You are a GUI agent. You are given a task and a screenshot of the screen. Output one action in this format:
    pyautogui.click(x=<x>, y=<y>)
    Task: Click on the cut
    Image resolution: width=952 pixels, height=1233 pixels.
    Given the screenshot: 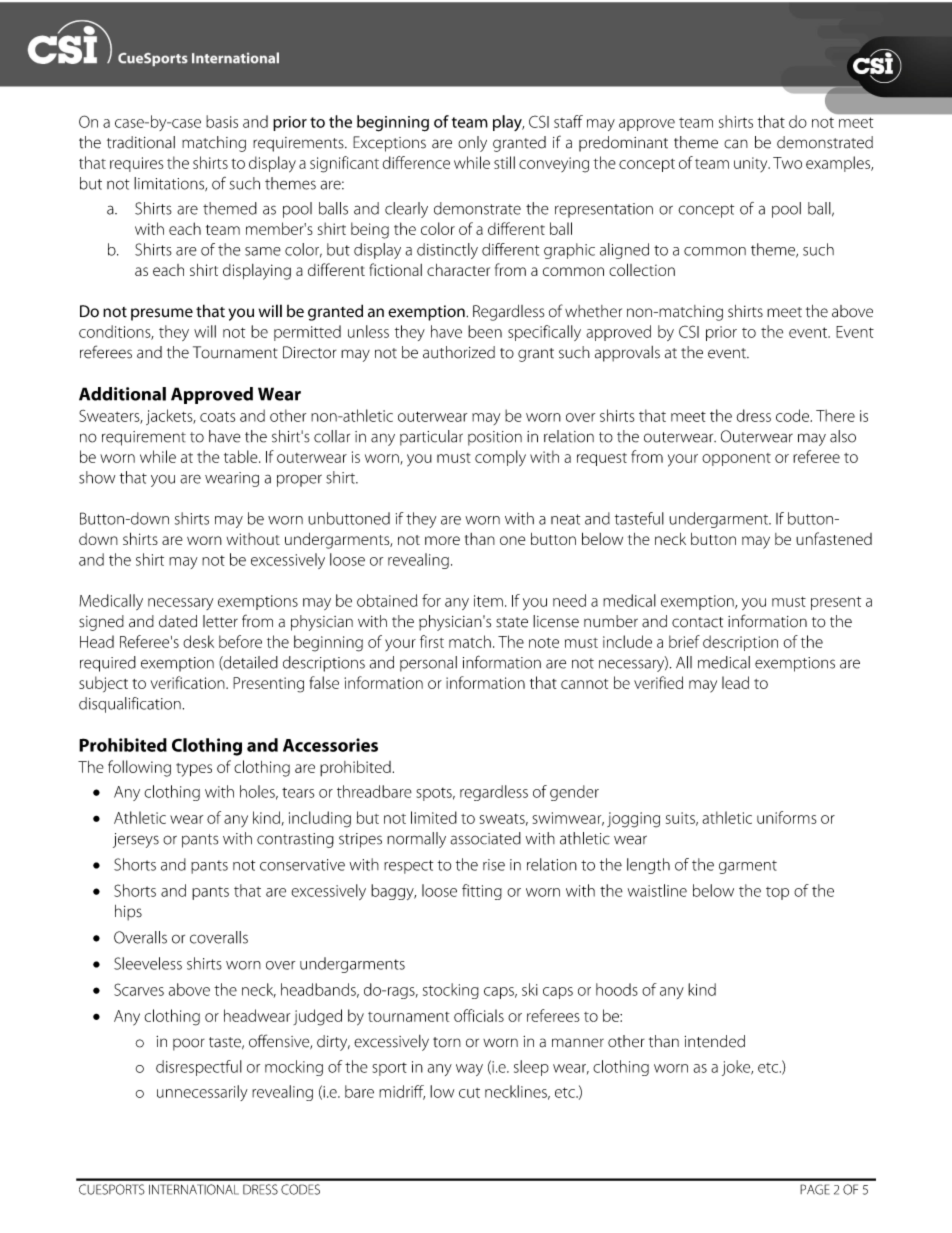 What is the action you would take?
    pyautogui.click(x=469, y=1093)
